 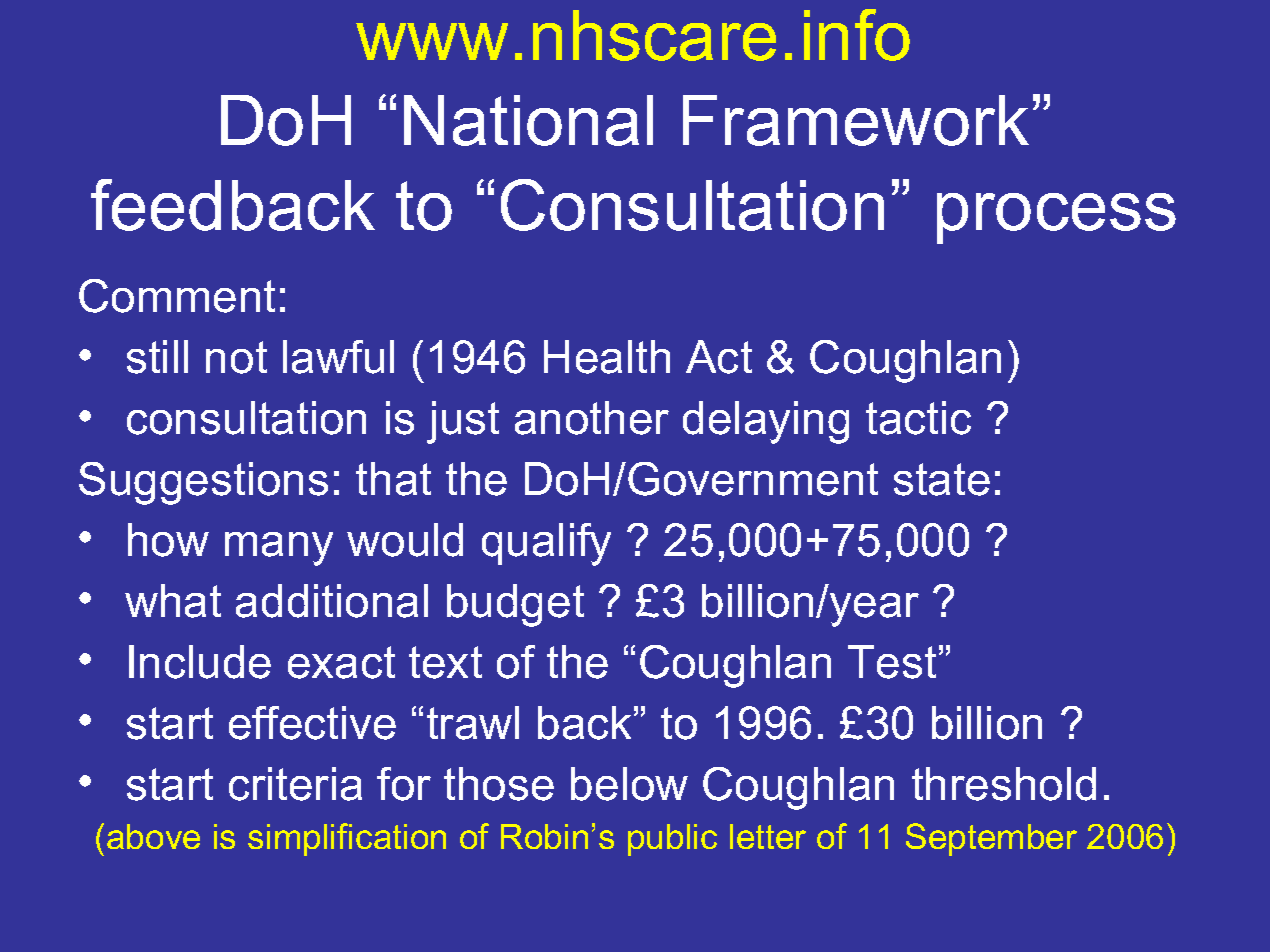 I want to click on Framework, so click(x=856, y=120).
